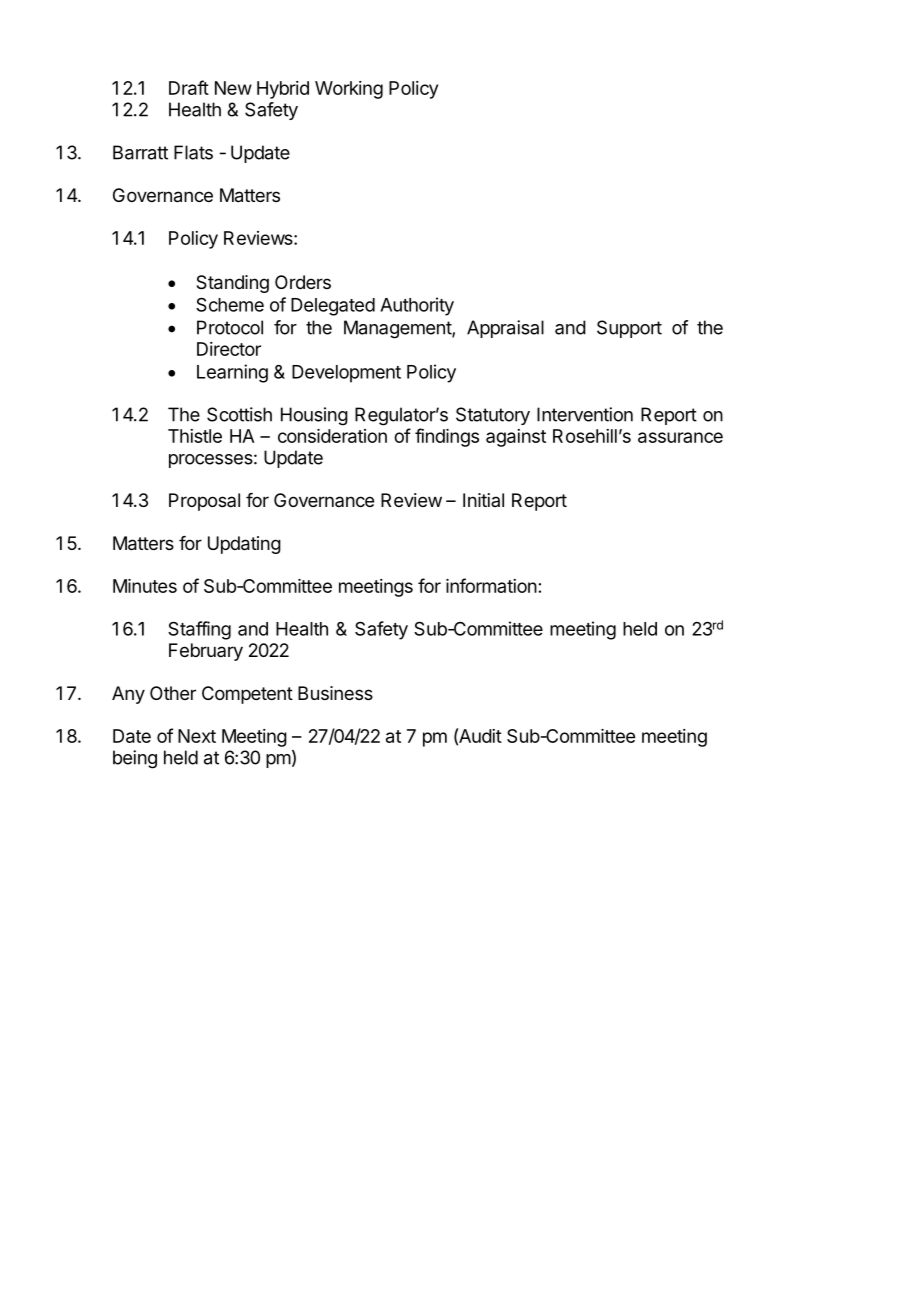  I want to click on Scottish, so click(239, 414).
